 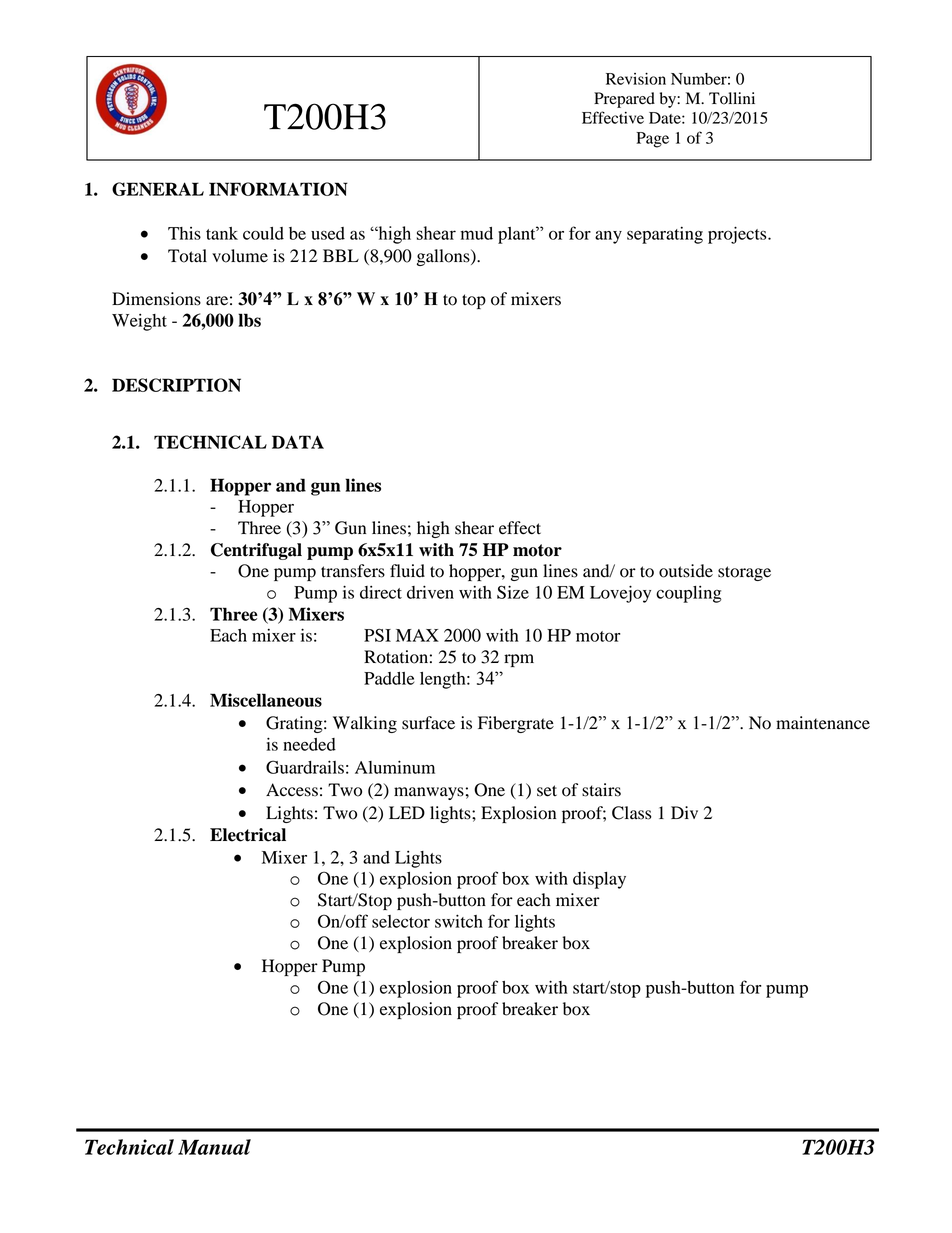 What do you see at coordinates (176, 385) in the page?
I see `DESCRIPTION` at bounding box center [176, 385].
